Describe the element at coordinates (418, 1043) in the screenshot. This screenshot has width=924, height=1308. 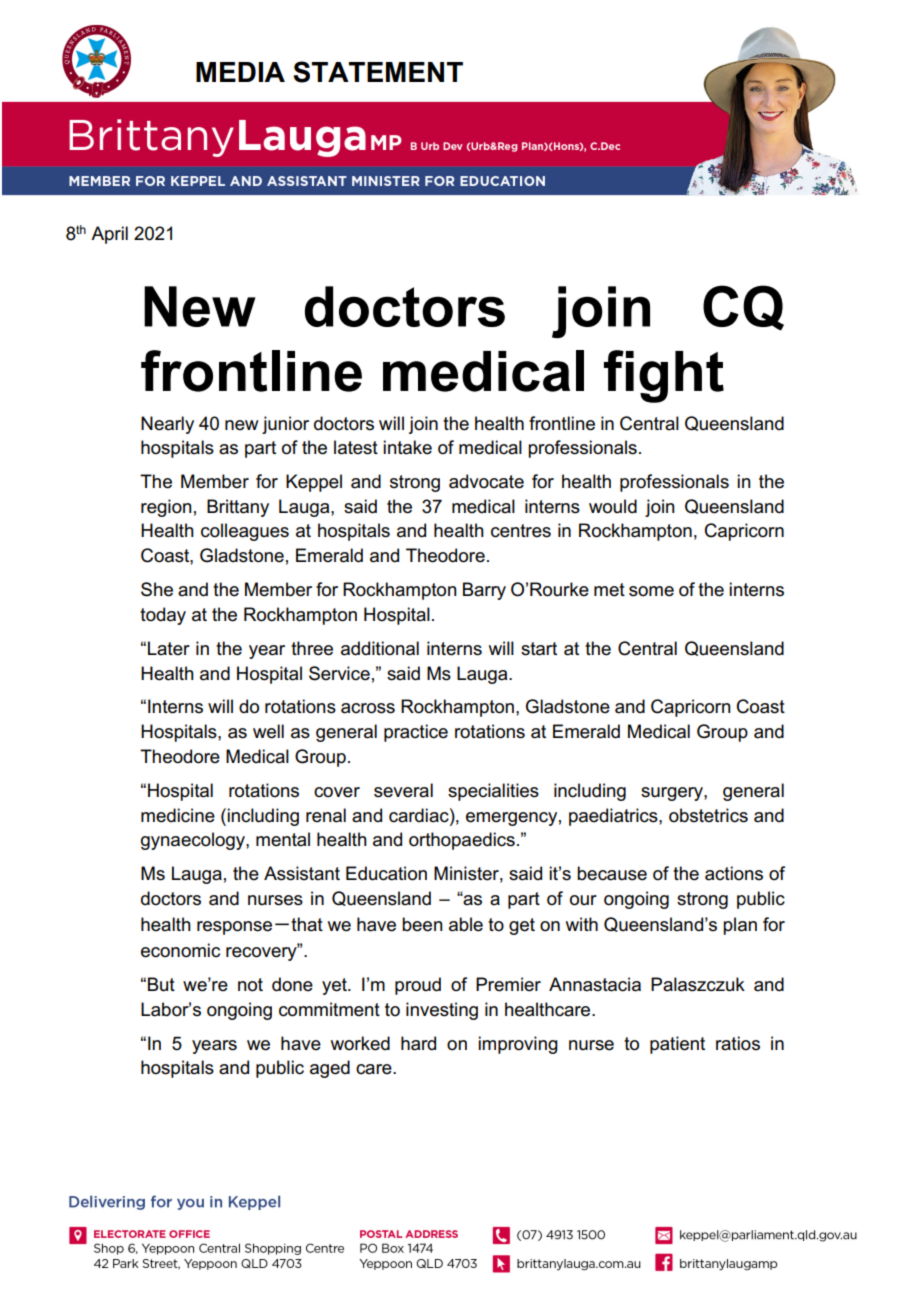
I see `hard` at that location.
